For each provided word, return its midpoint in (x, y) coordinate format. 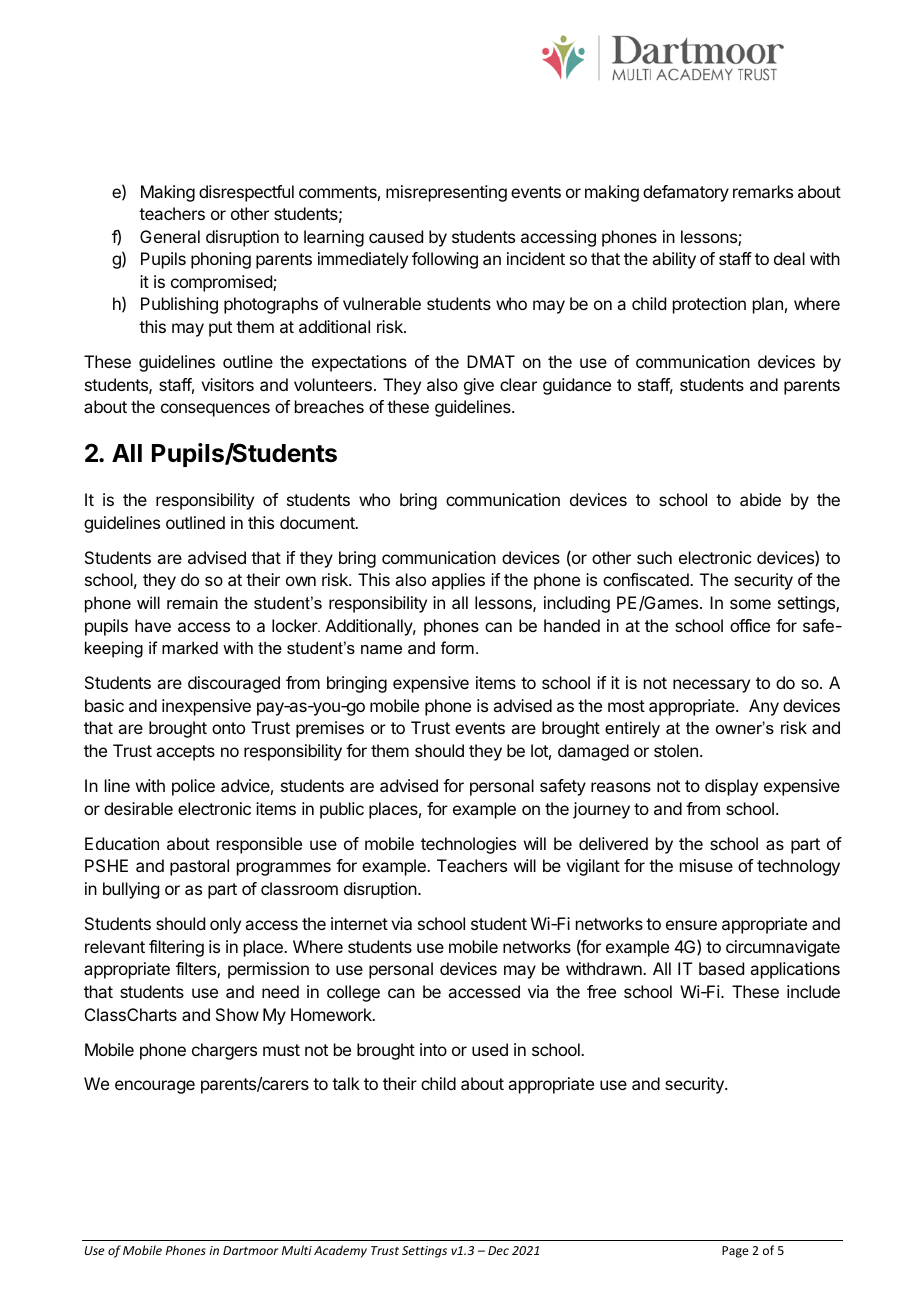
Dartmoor (250, 1250)
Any (764, 707)
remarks (763, 191)
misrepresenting (446, 193)
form (457, 647)
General (170, 236)
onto (228, 728)
